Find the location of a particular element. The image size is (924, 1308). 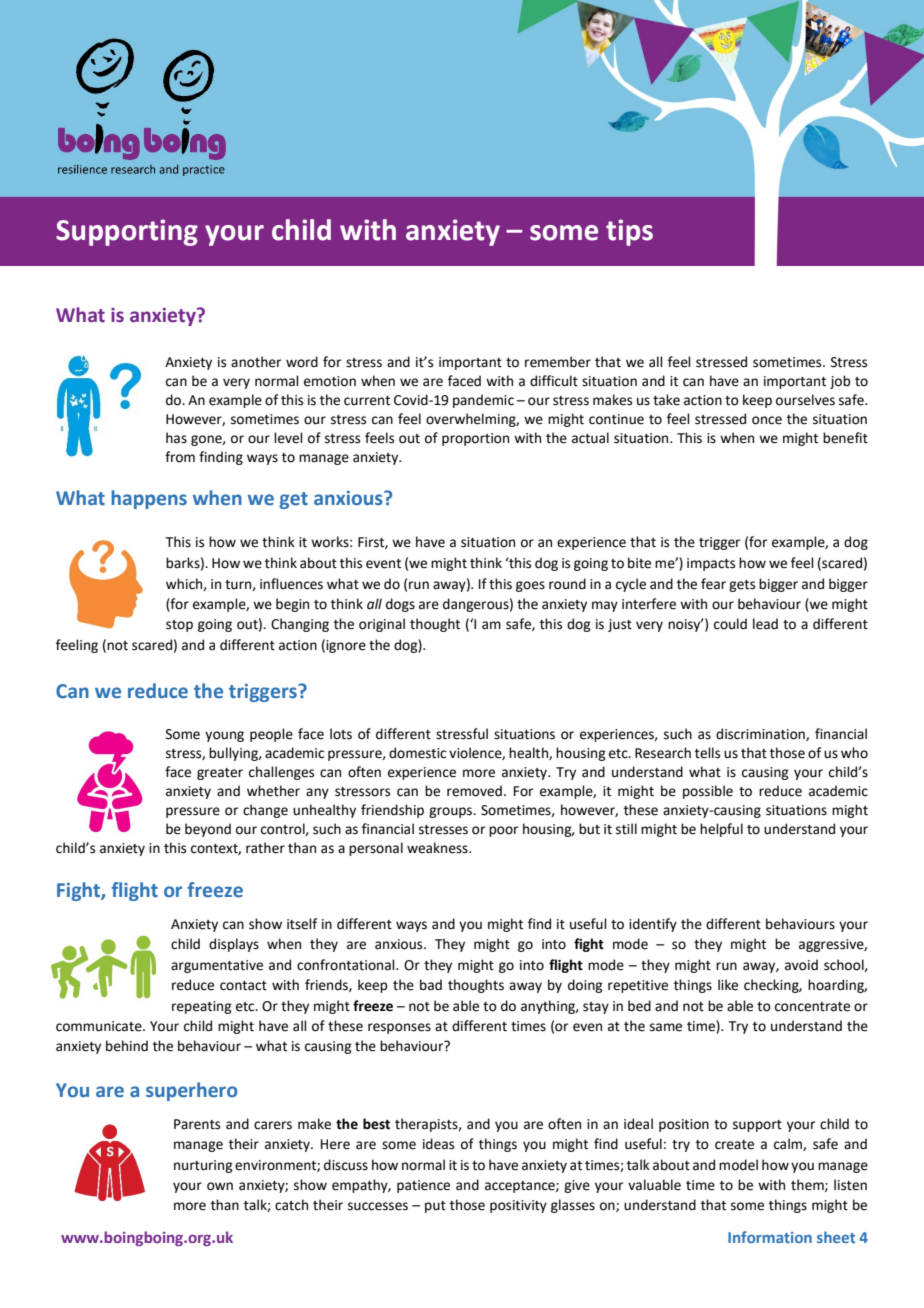

own is located at coordinates (220, 1186).
